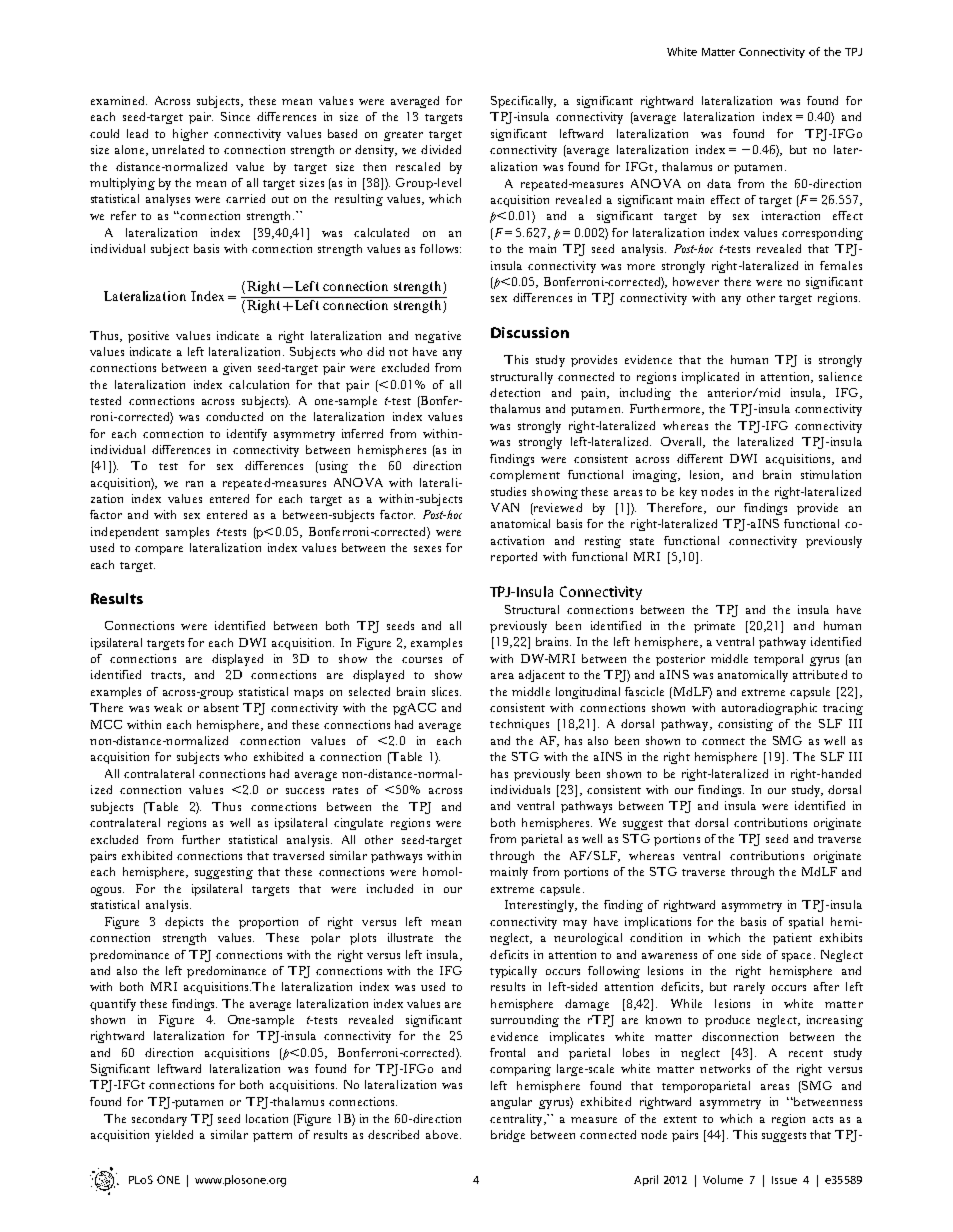 Image resolution: width=953 pixels, height=1232 pixels. I want to click on data, so click(719, 183).
